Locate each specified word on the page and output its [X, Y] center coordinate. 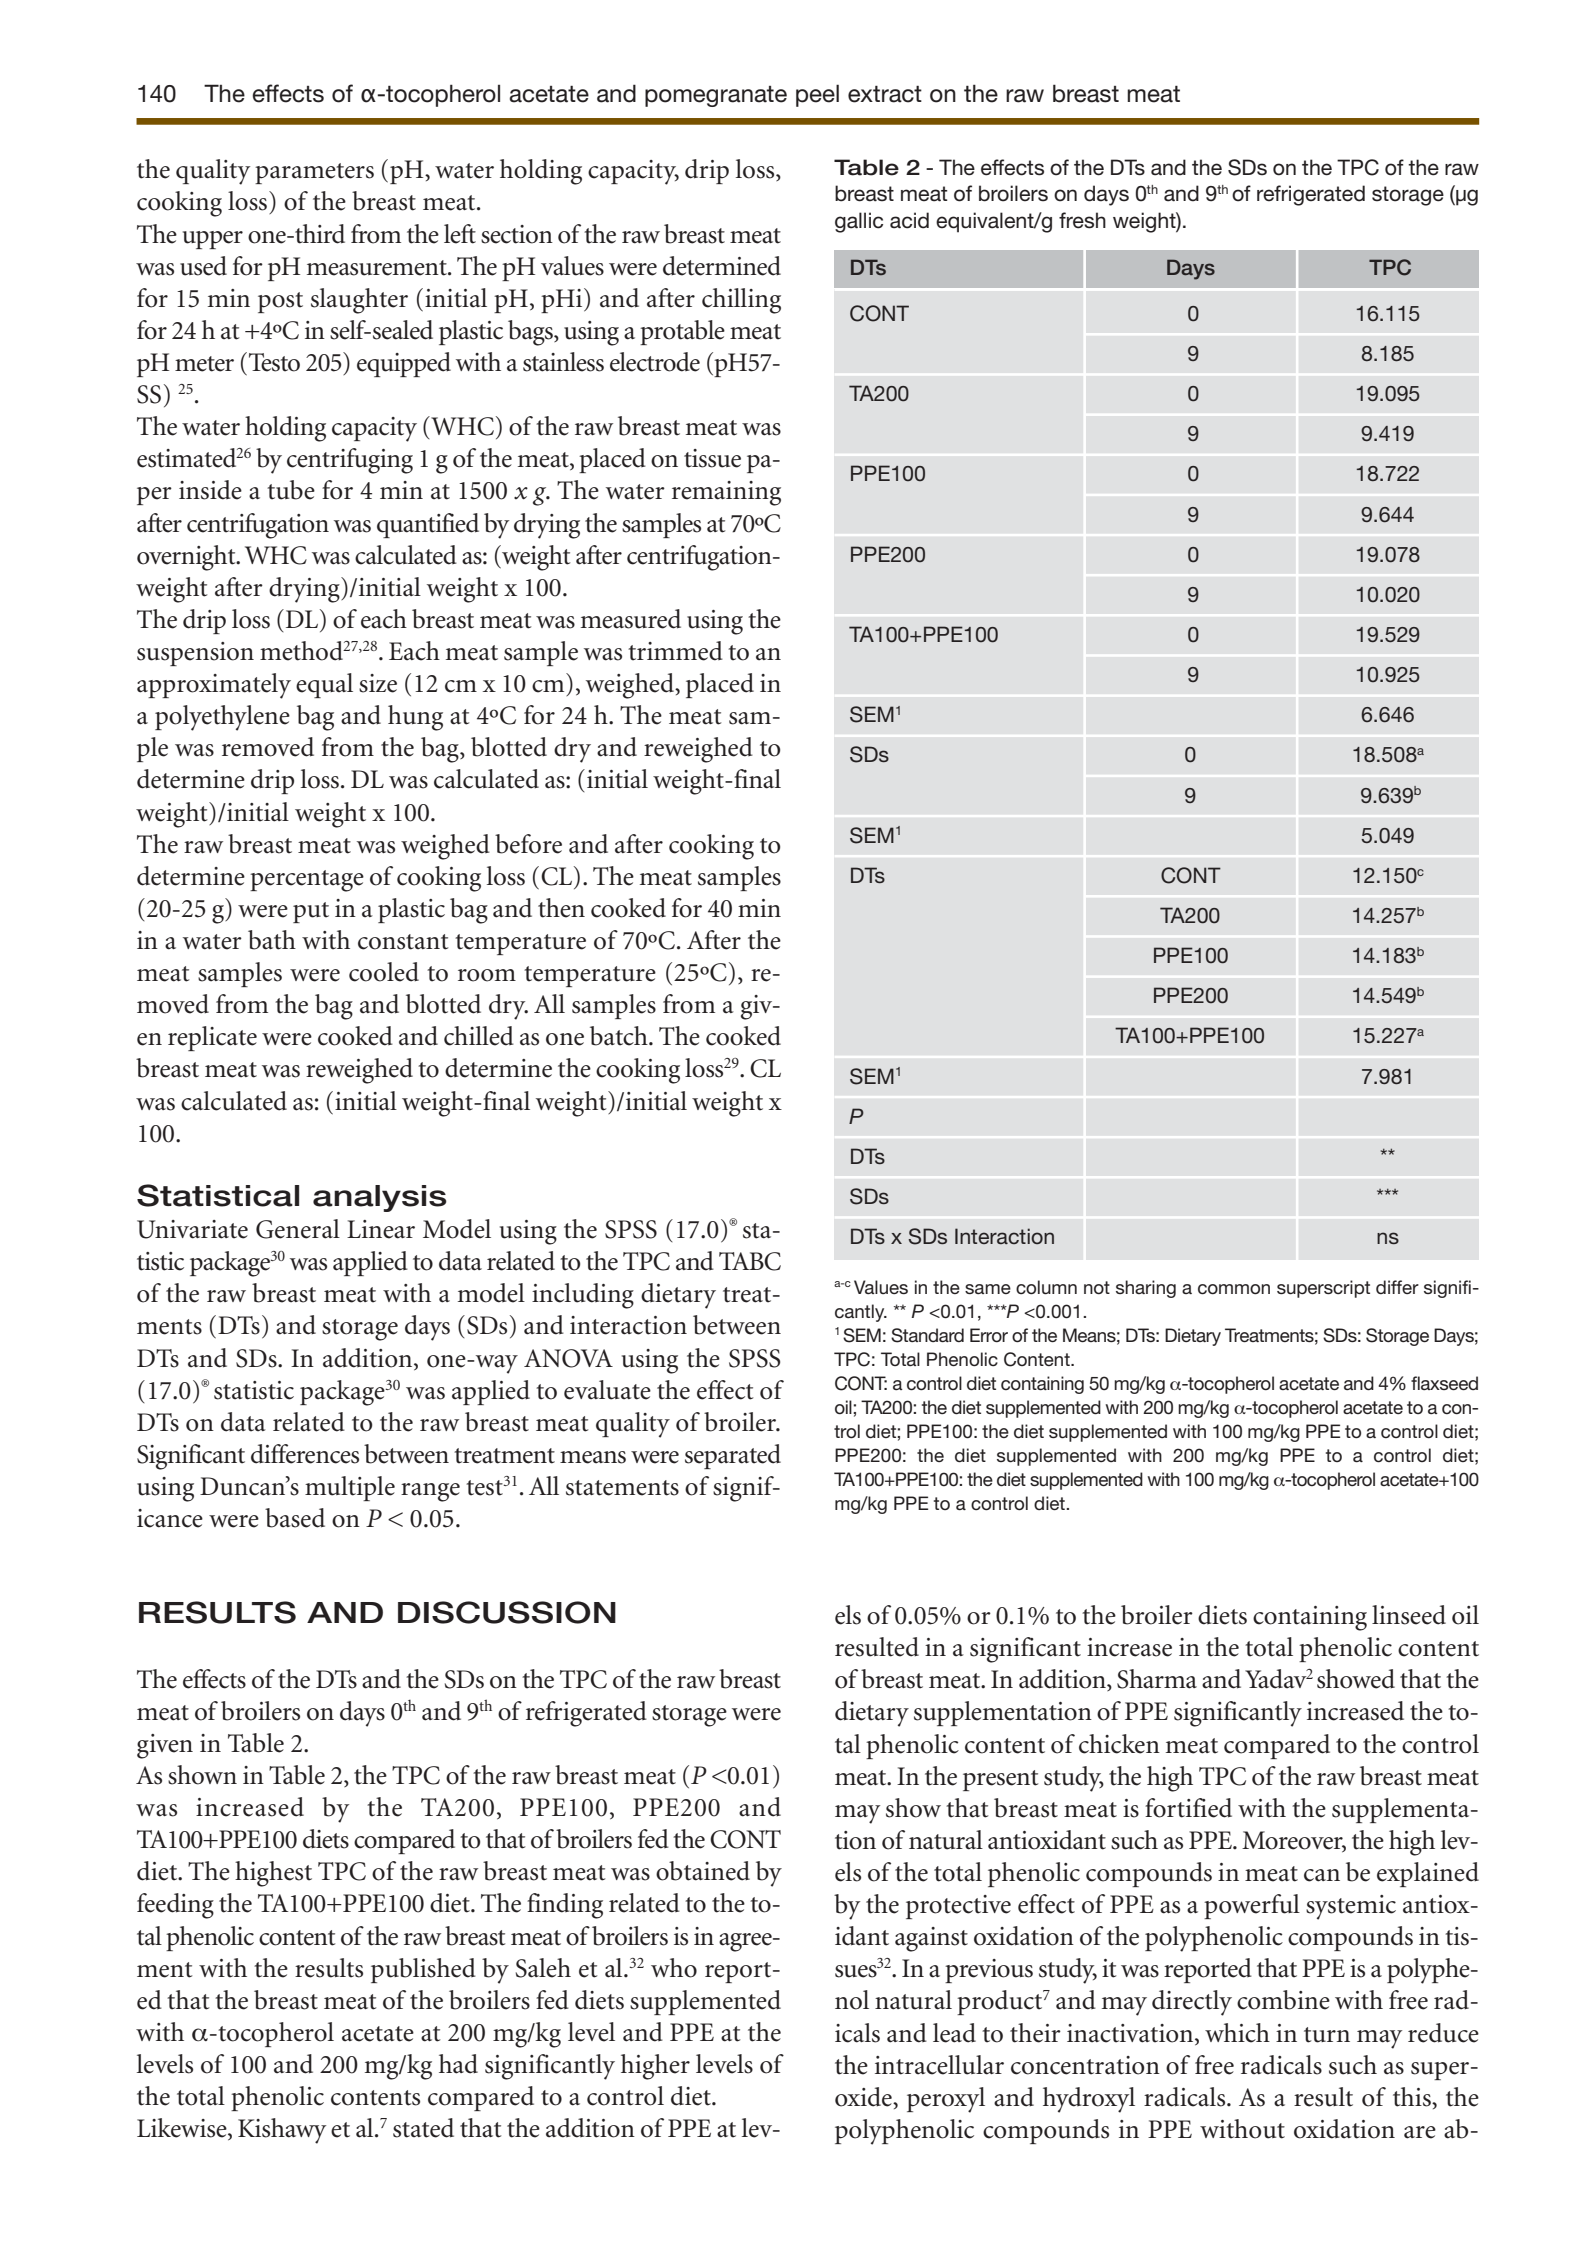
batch [620, 1036]
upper [213, 240]
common [1234, 1289]
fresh [1082, 220]
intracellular [939, 2065]
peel [817, 95]
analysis [380, 1198]
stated [423, 2128]
